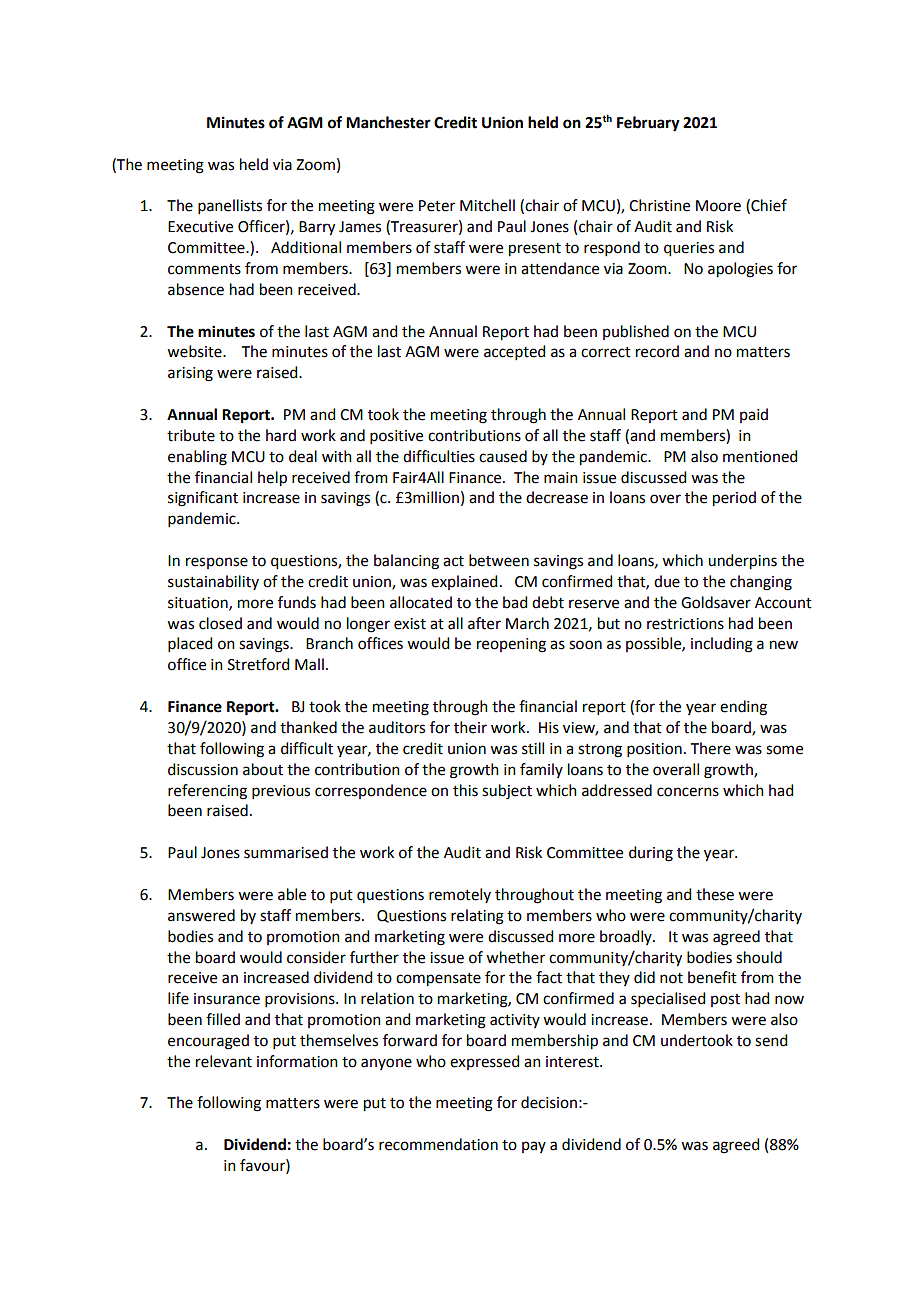 The image size is (924, 1308). I want to click on Moore, so click(718, 206).
